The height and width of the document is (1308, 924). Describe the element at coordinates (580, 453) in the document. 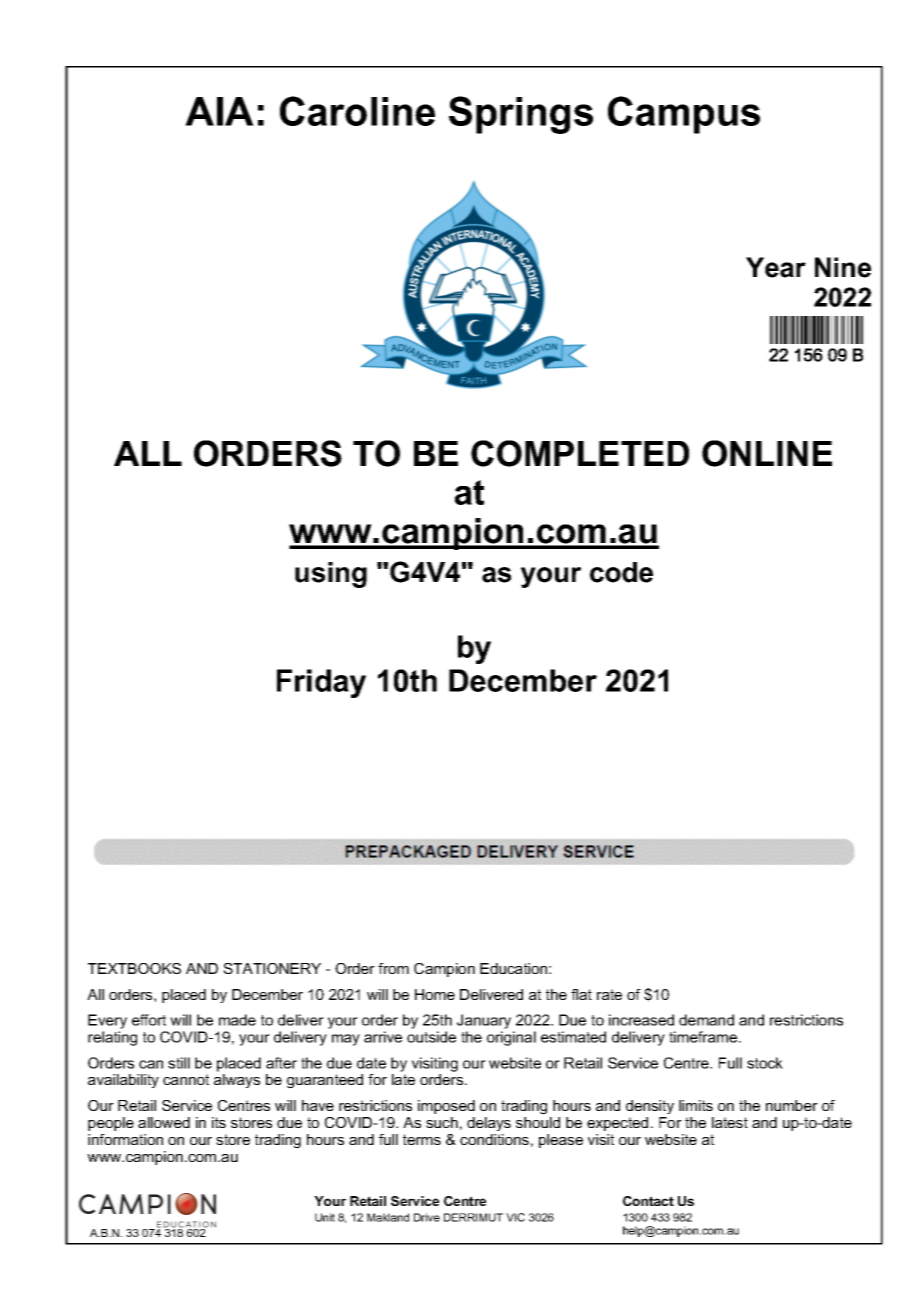

I see `COMPLETED` at that location.
